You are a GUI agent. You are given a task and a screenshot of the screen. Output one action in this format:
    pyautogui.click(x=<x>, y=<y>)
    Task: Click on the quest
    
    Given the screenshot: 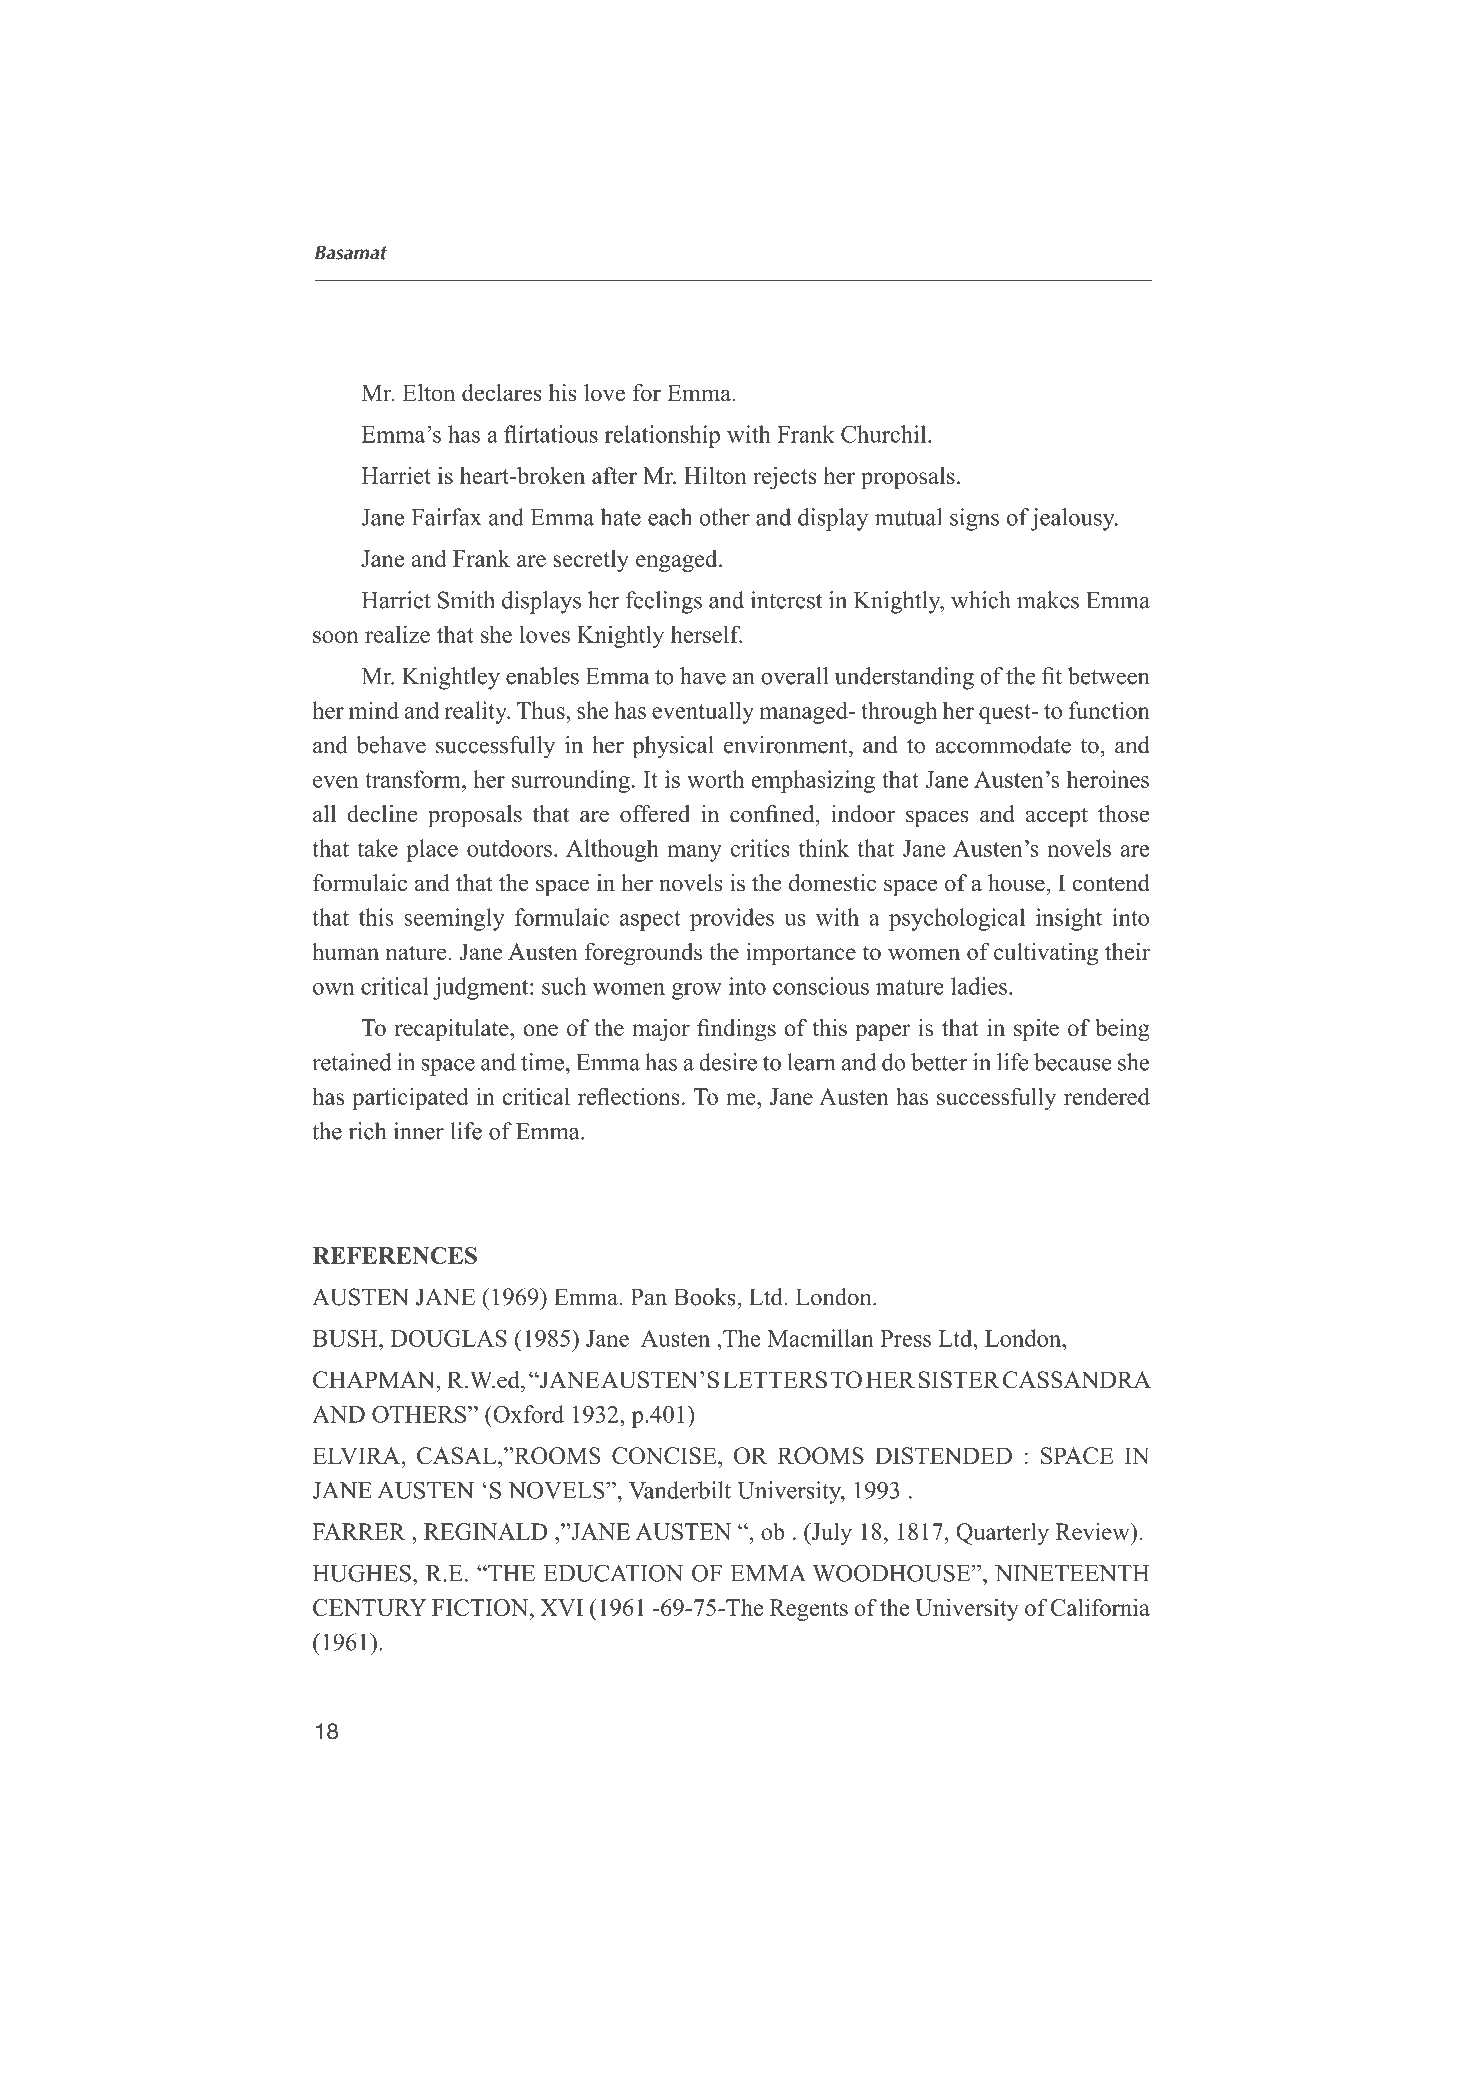 What is the action you would take?
    pyautogui.click(x=1006, y=714)
